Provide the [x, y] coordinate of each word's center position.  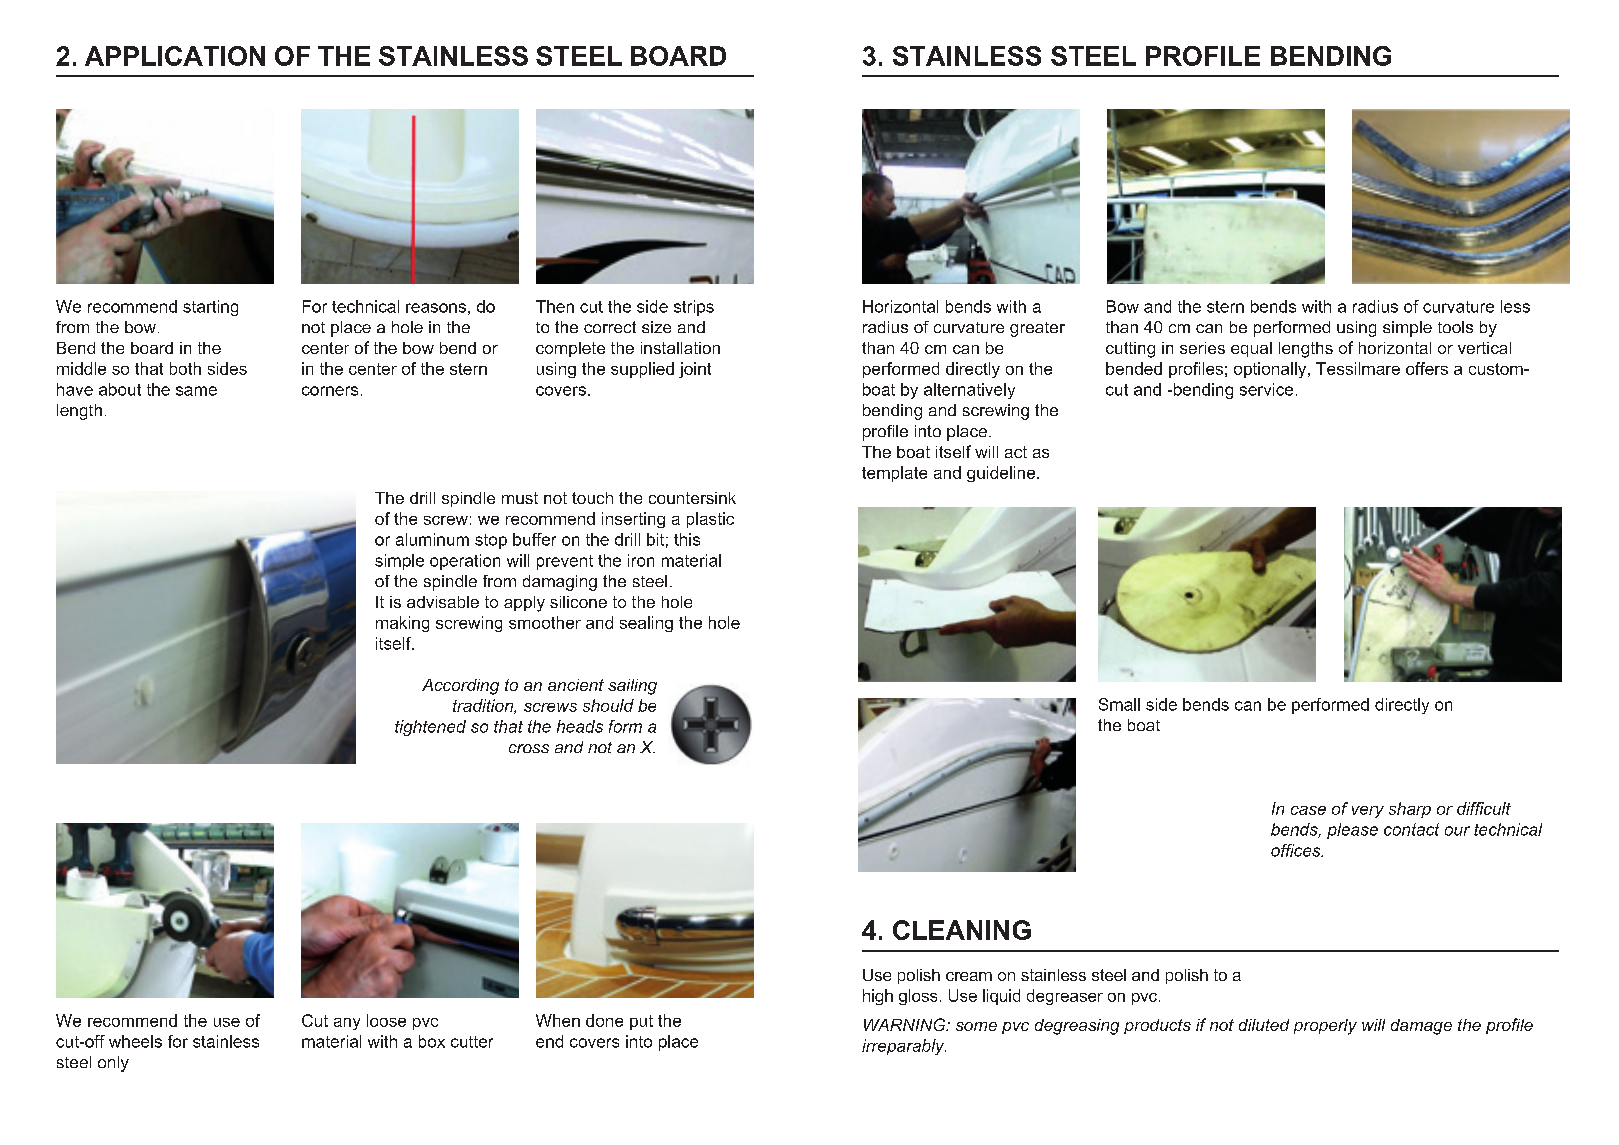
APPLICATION [175, 56]
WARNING [906, 1024]
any [347, 1024]
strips [694, 308]
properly [1325, 1027]
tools [1455, 327]
